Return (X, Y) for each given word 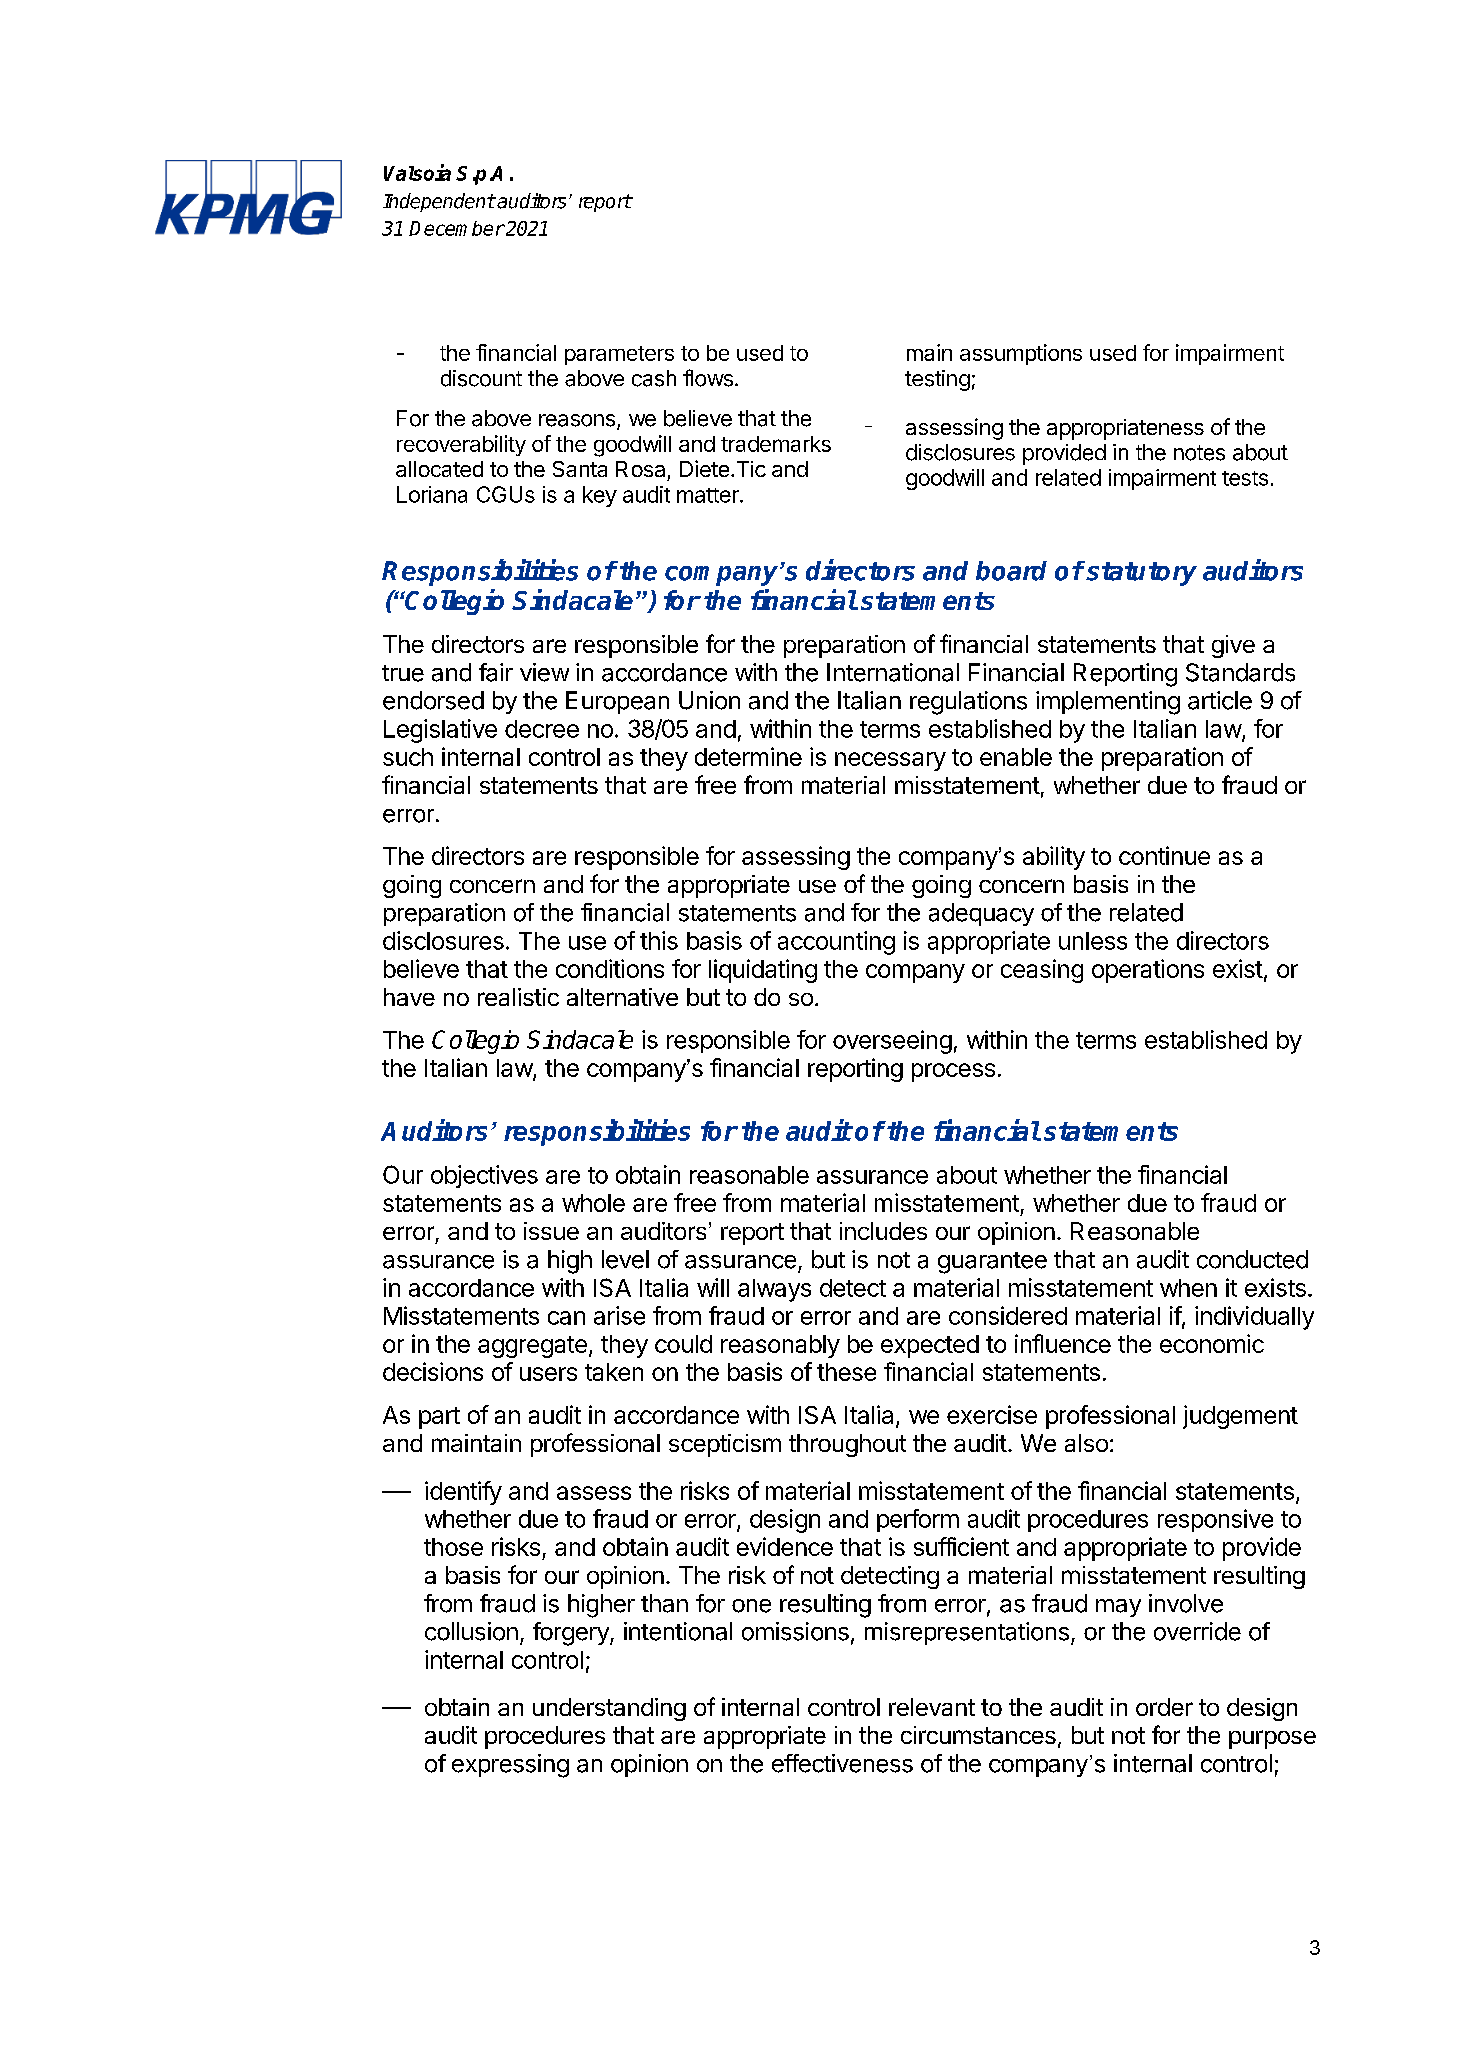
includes (883, 1231)
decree (542, 729)
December (457, 228)
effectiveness (842, 1763)
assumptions (1021, 354)
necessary (890, 761)
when (1188, 1288)
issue (551, 1231)
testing (937, 380)
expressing (510, 1766)
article (1220, 700)
